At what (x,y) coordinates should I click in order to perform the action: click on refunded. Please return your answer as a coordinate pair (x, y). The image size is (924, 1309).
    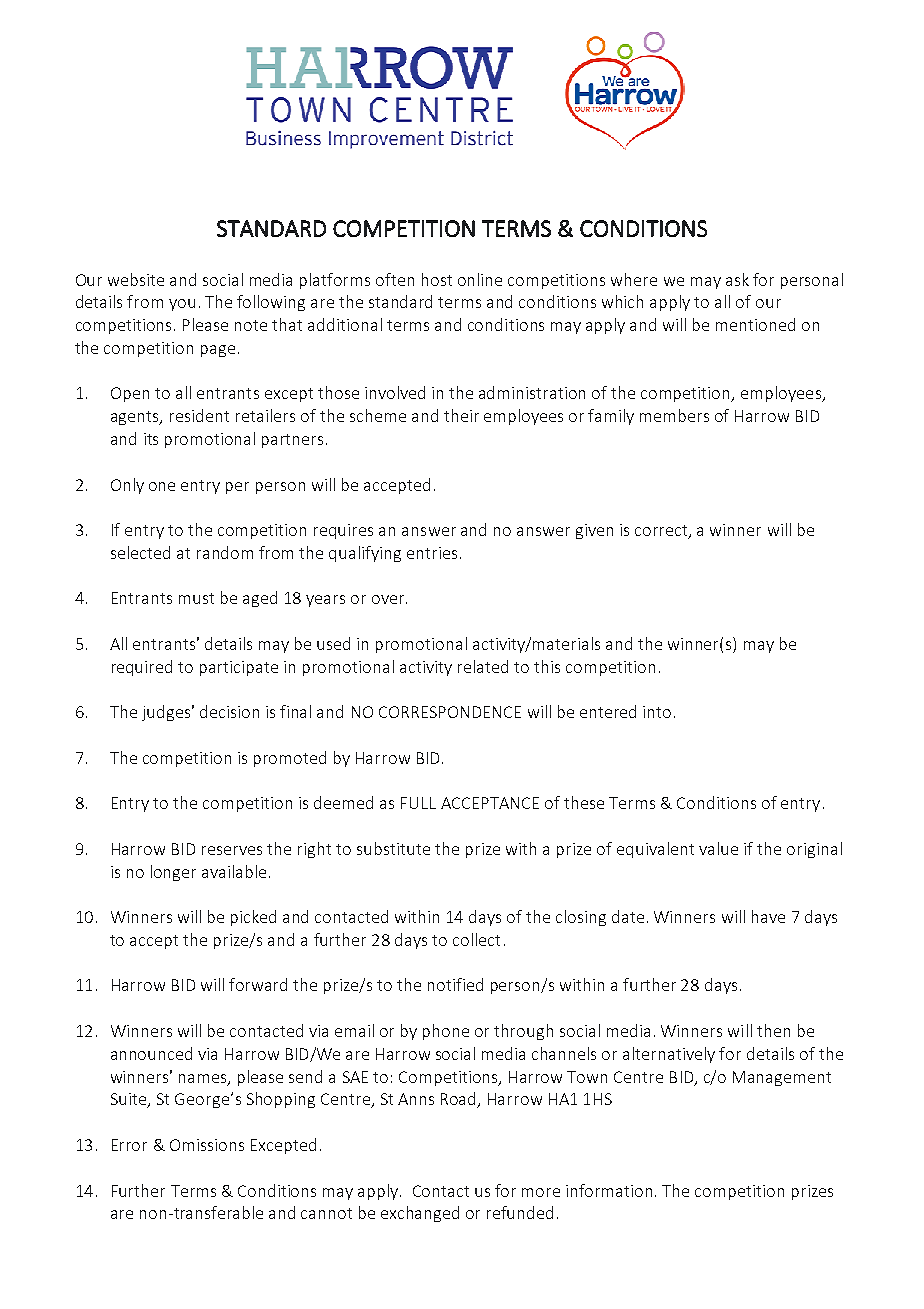
    Looking at the image, I should click on (520, 1212).
